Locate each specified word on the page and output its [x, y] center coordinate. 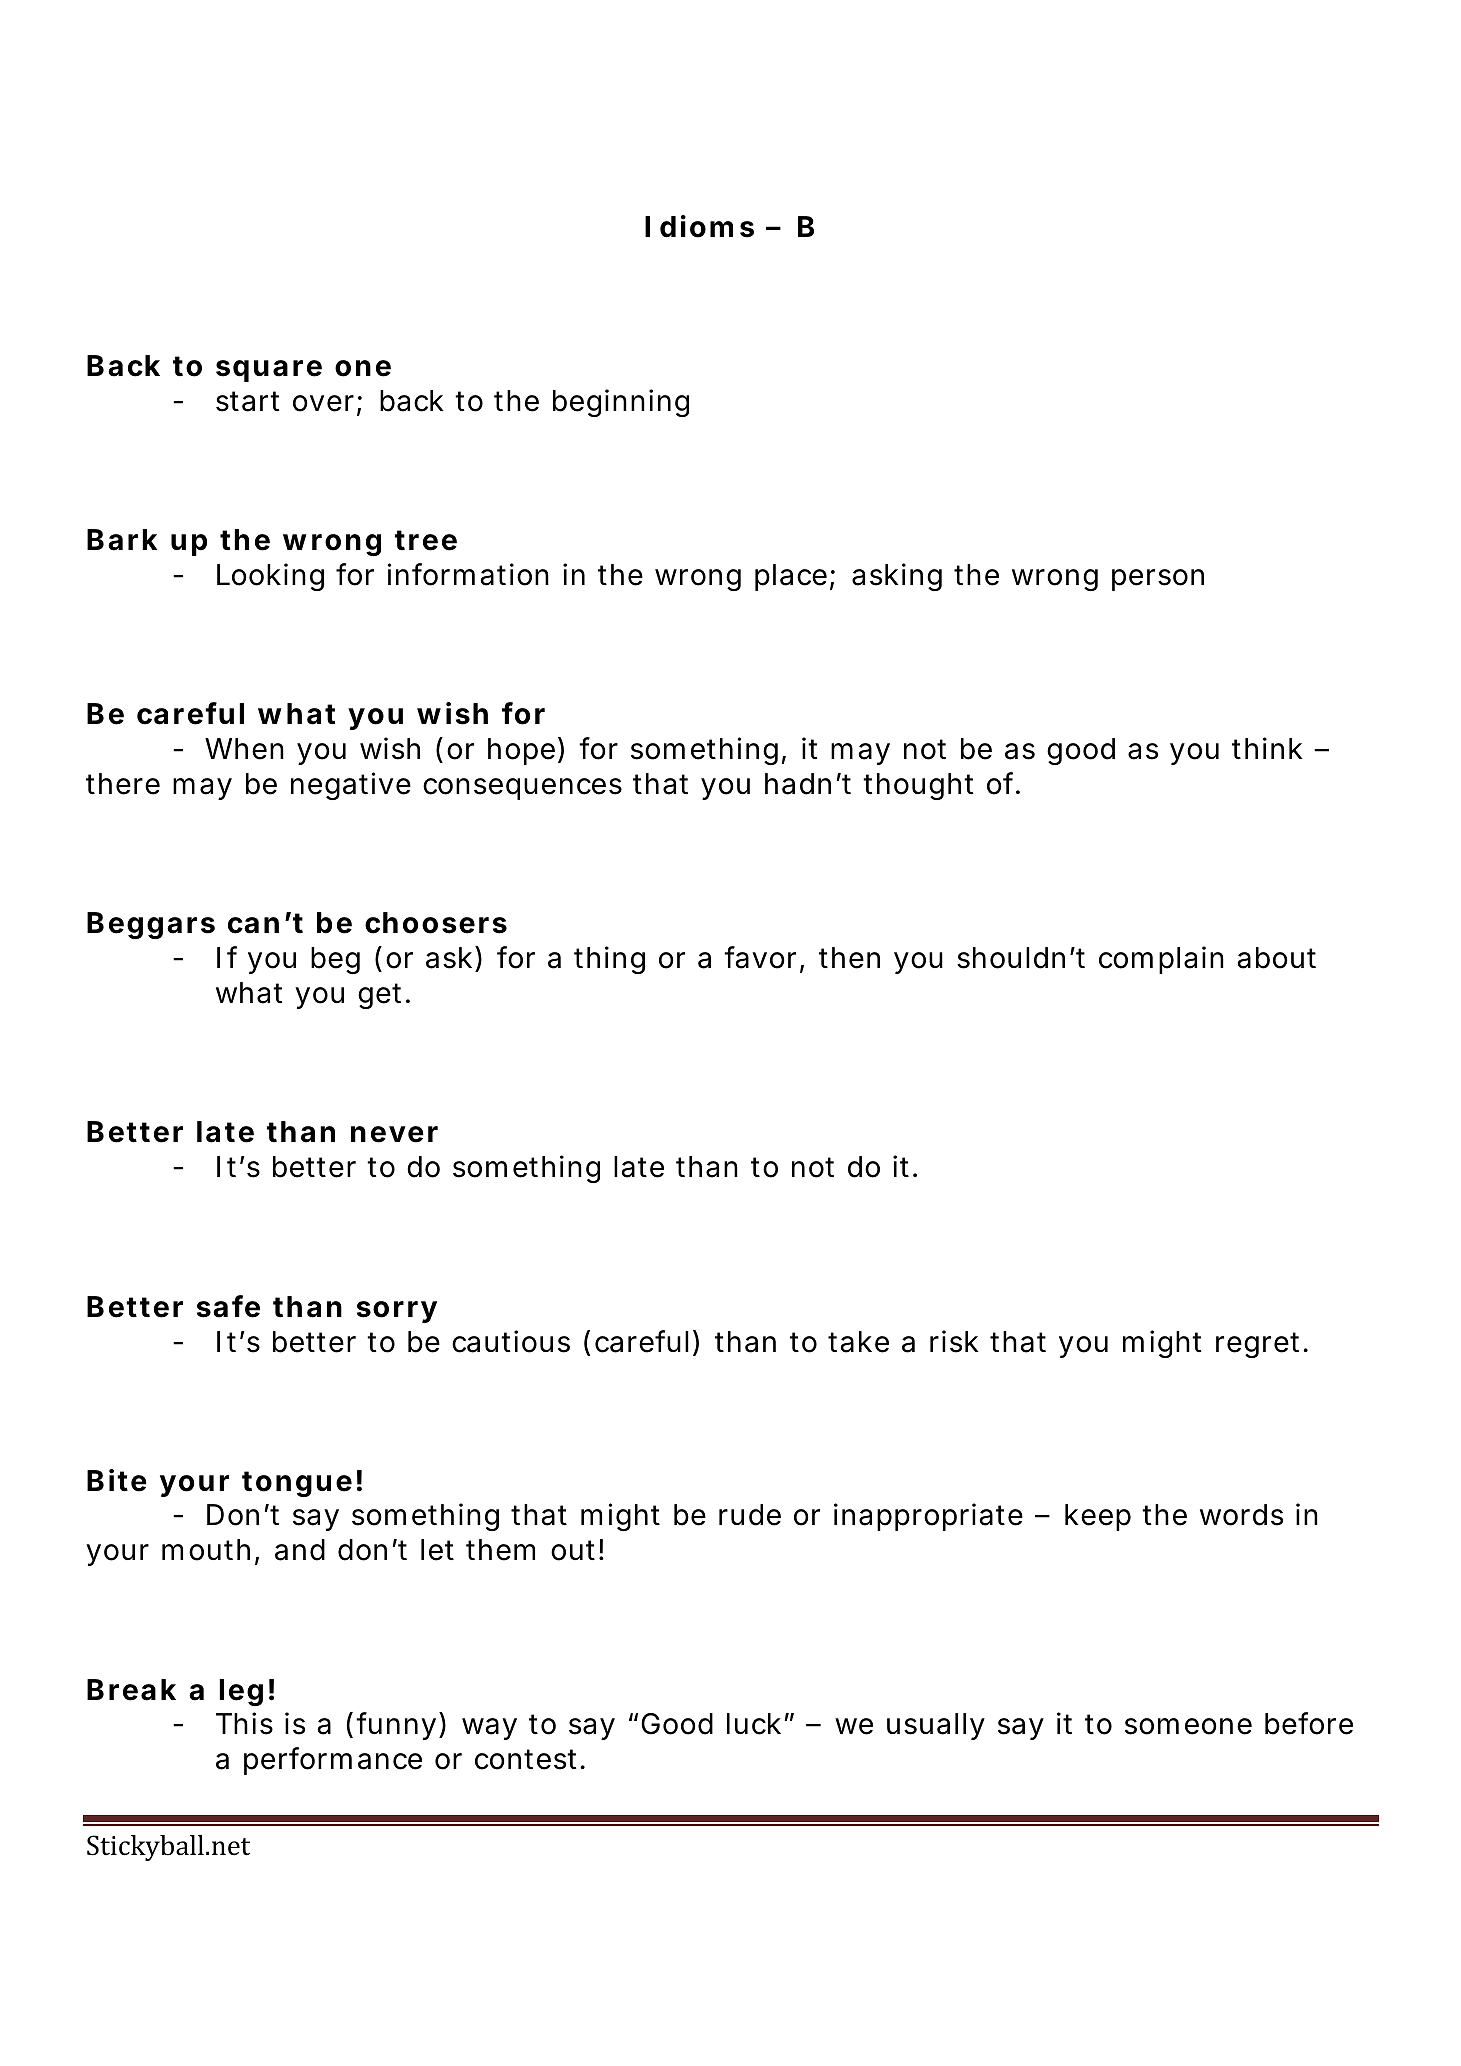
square [269, 371]
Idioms [699, 226]
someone [1188, 1726]
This [244, 1723]
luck [754, 1724]
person [1158, 580]
